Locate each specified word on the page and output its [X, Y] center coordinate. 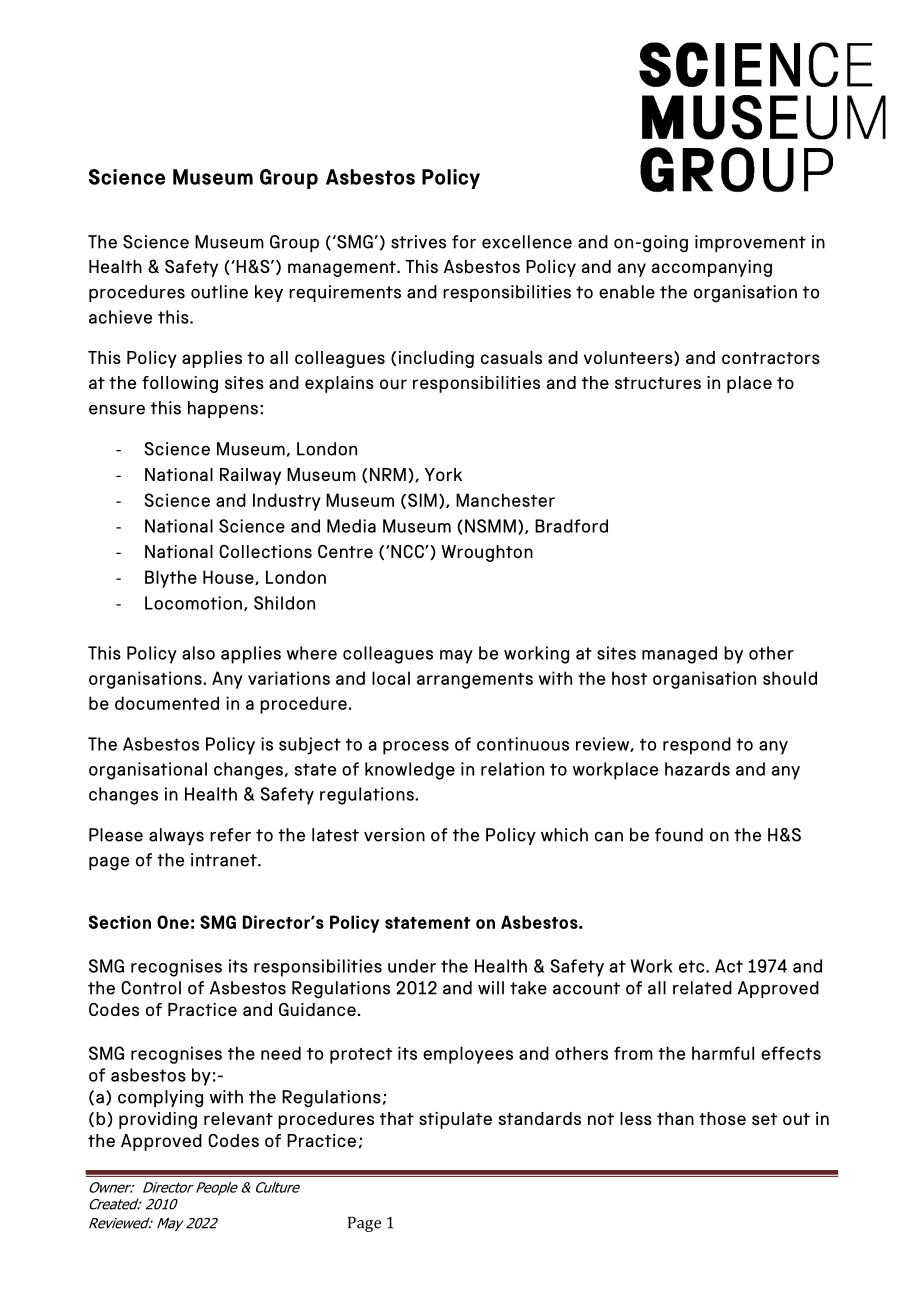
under [412, 966]
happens [223, 409]
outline [219, 292]
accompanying [711, 268]
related [702, 988]
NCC [407, 551]
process [416, 748]
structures [658, 383]
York [443, 474]
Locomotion [193, 603]
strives [418, 242]
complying [160, 1099]
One [173, 922]
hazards [697, 769]
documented [167, 703]
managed [679, 655]
